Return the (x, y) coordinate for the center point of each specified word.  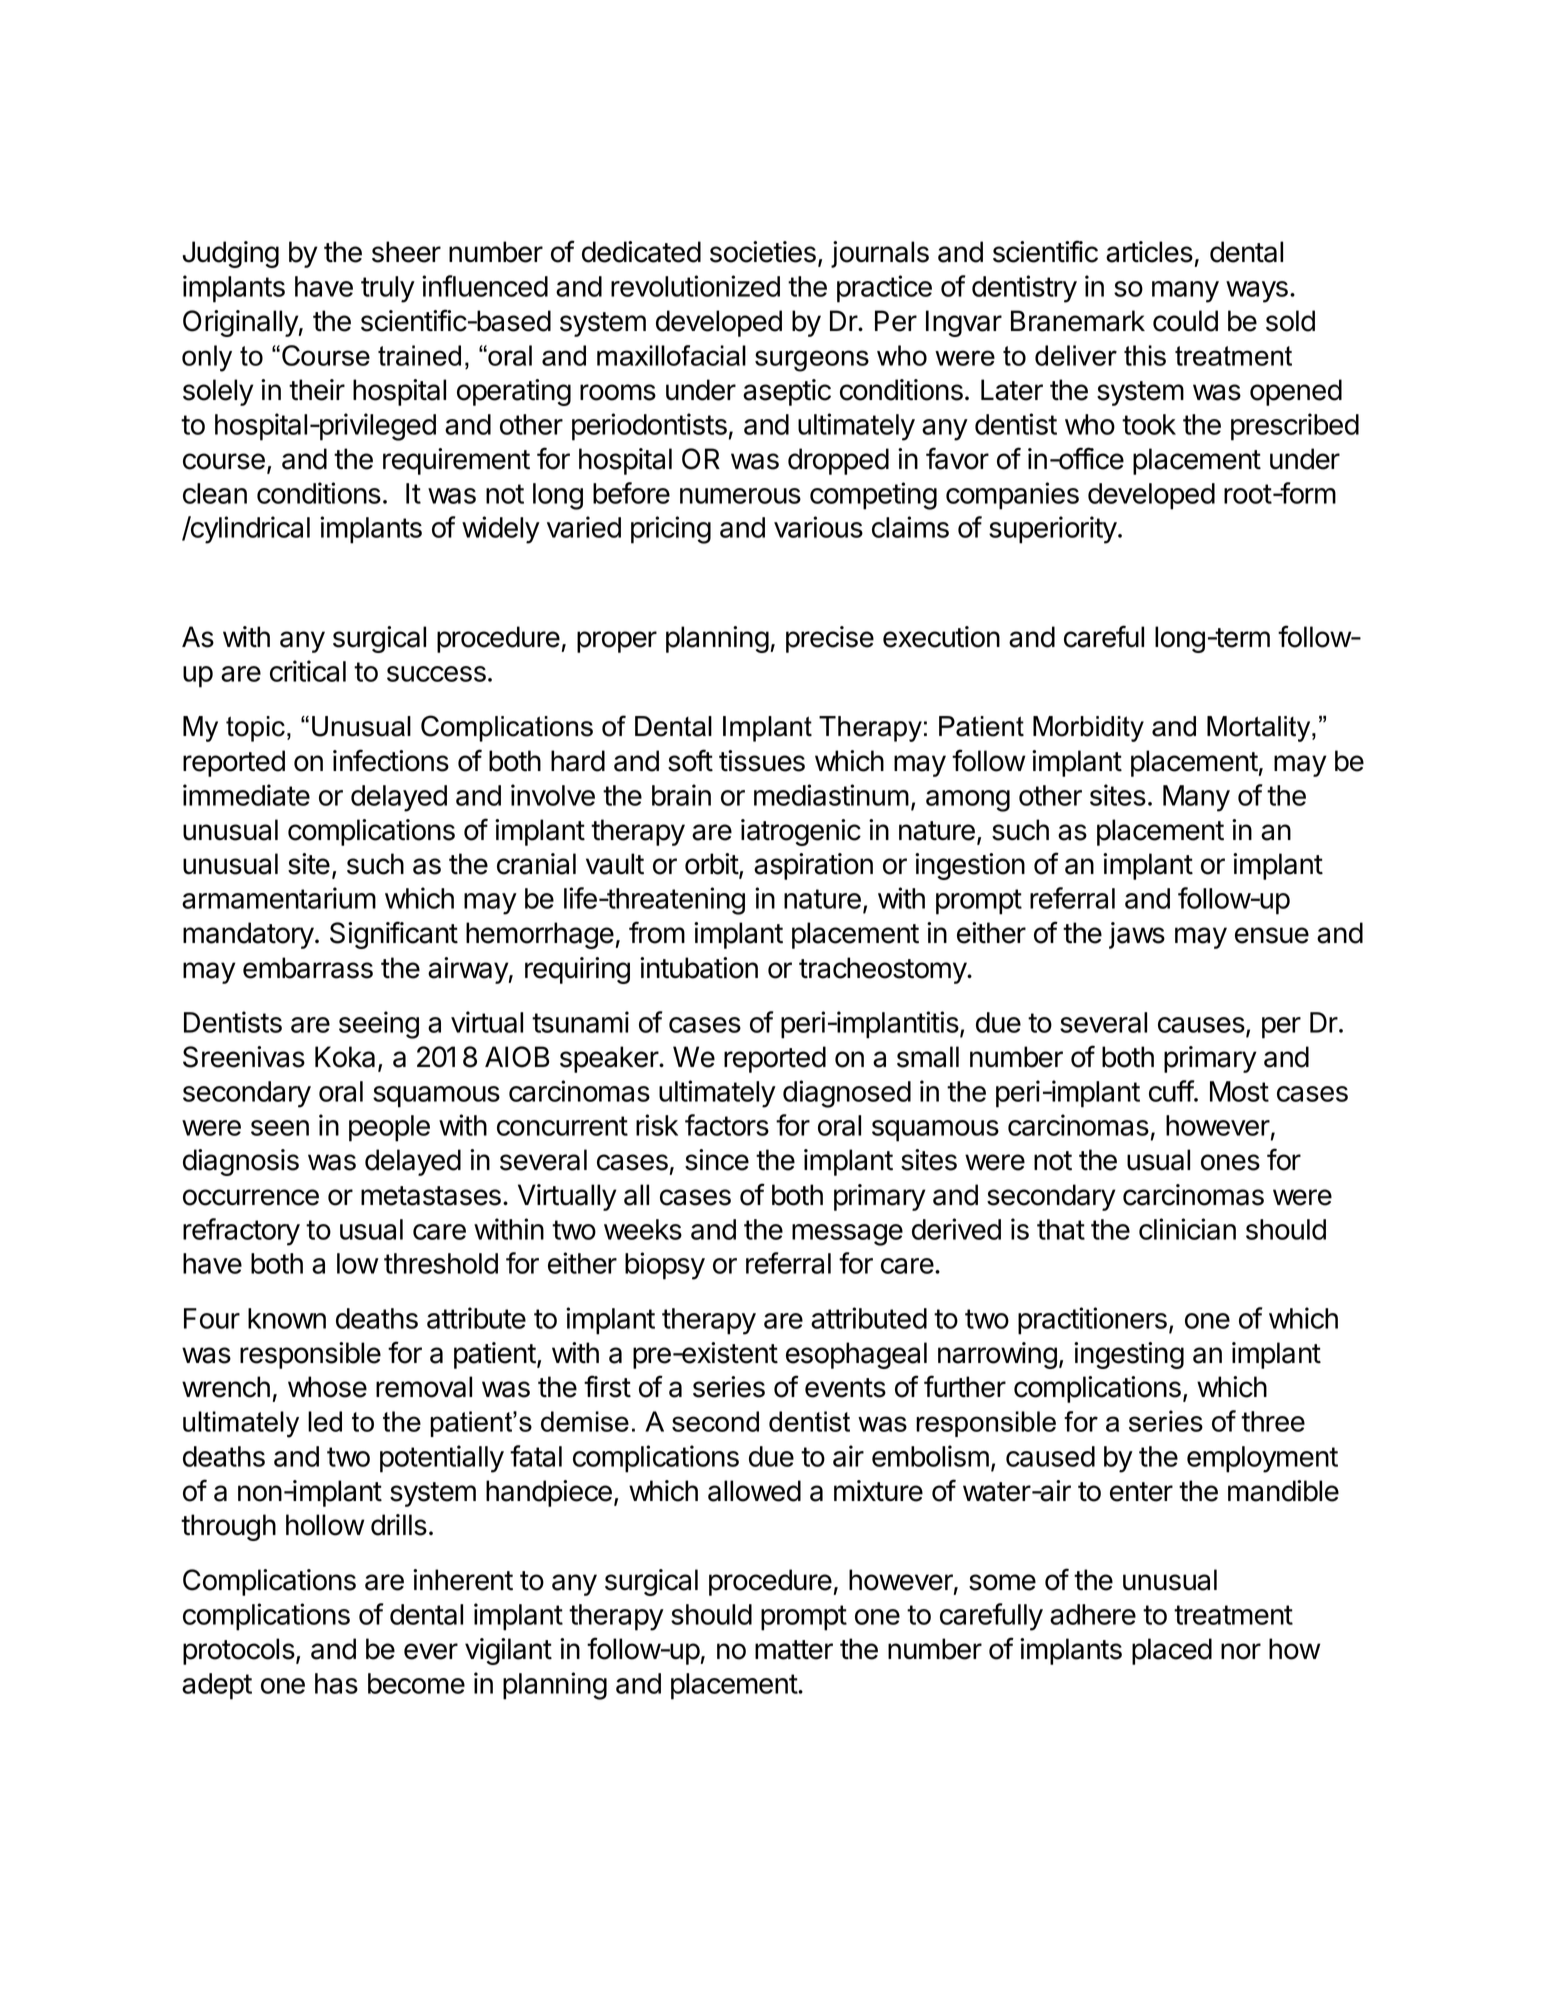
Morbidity (1088, 729)
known (287, 1318)
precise (830, 639)
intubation (699, 968)
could (1185, 321)
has (336, 1683)
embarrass (308, 968)
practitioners (1092, 1321)
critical (308, 671)
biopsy (665, 1266)
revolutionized (695, 286)
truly (388, 289)
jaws (1137, 935)
